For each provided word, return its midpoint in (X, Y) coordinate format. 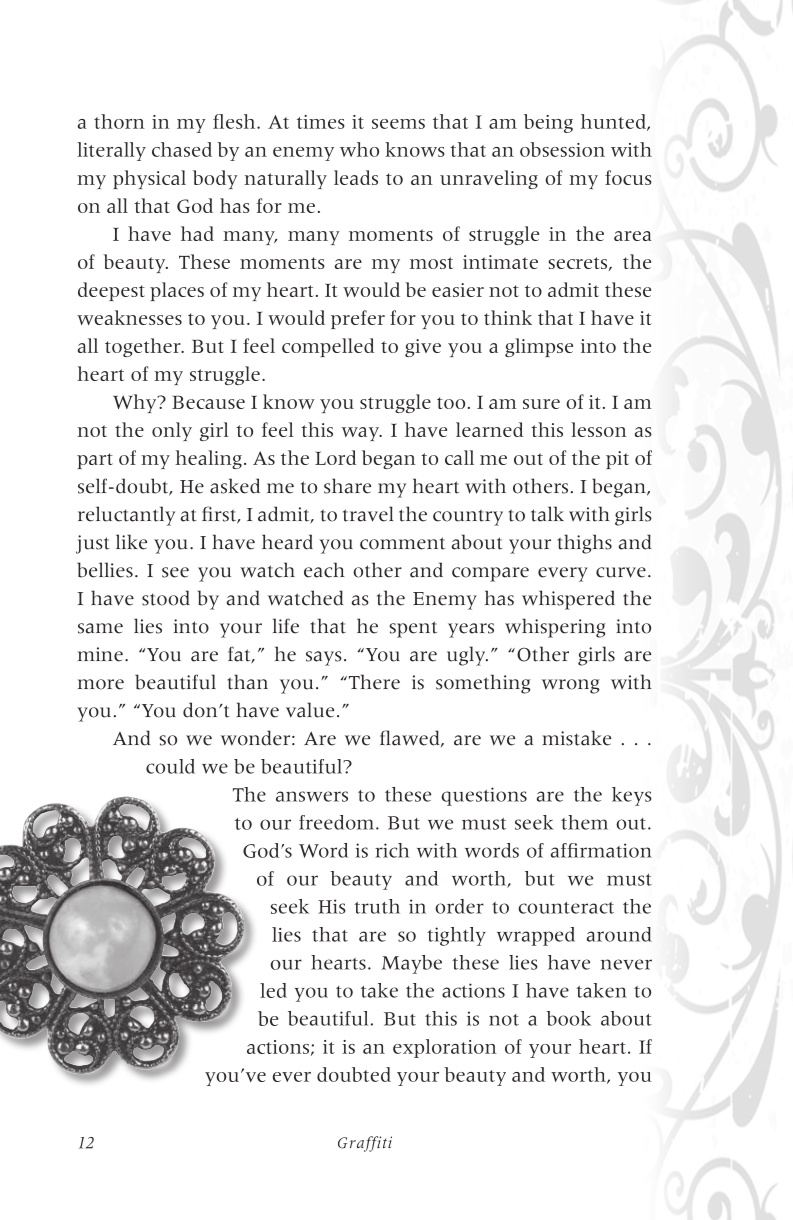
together (144, 347)
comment (402, 543)
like (131, 542)
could (170, 766)
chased (182, 149)
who (359, 149)
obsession (562, 149)
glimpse (539, 347)
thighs (585, 544)
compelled (328, 347)
